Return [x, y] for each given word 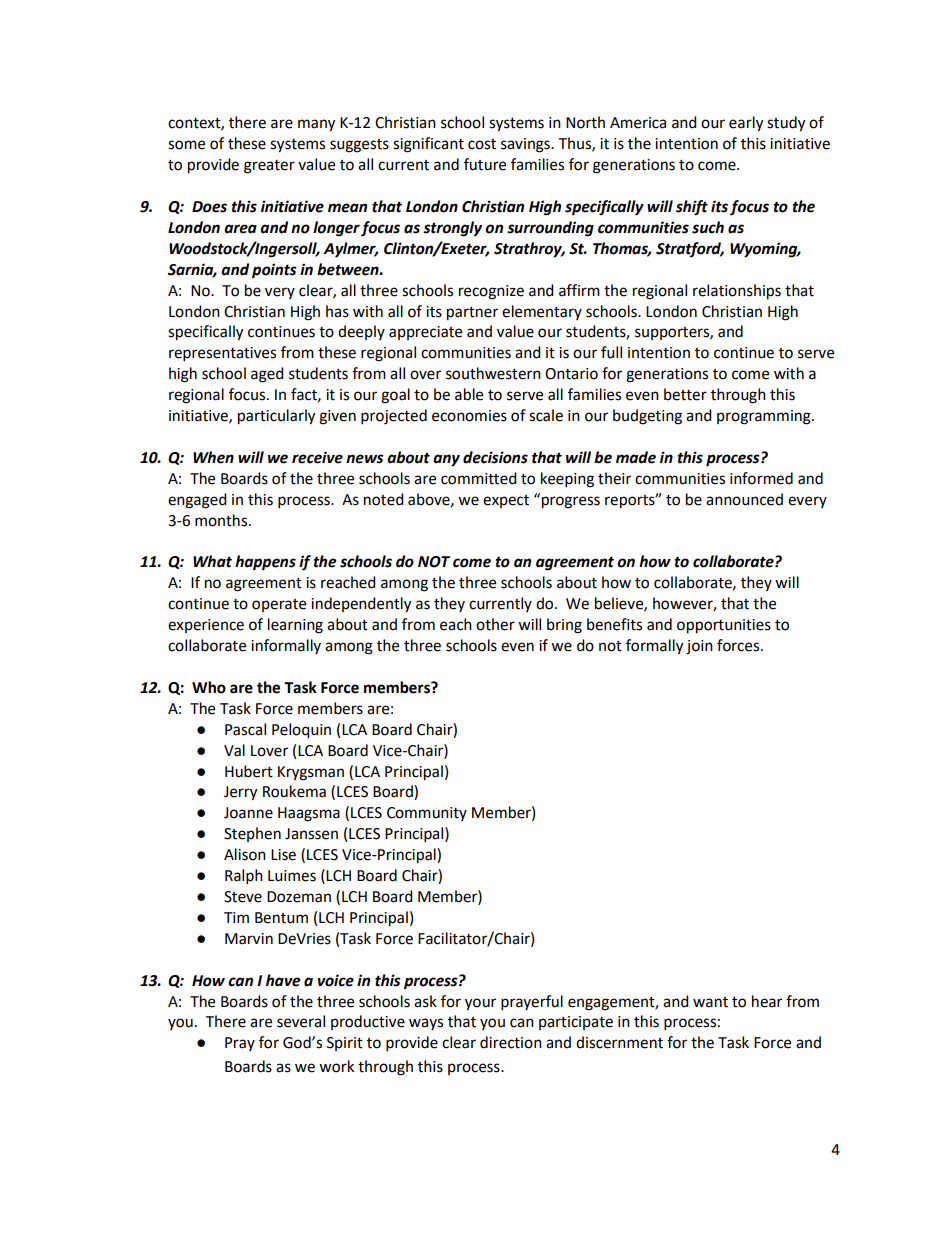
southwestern [493, 373]
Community [427, 814]
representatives [222, 354]
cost [482, 144]
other [495, 624]
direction [511, 1042]
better [685, 394]
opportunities [724, 626]
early [746, 124]
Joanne [248, 813]
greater [269, 167]
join [699, 647]
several [301, 1021]
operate [279, 605]
